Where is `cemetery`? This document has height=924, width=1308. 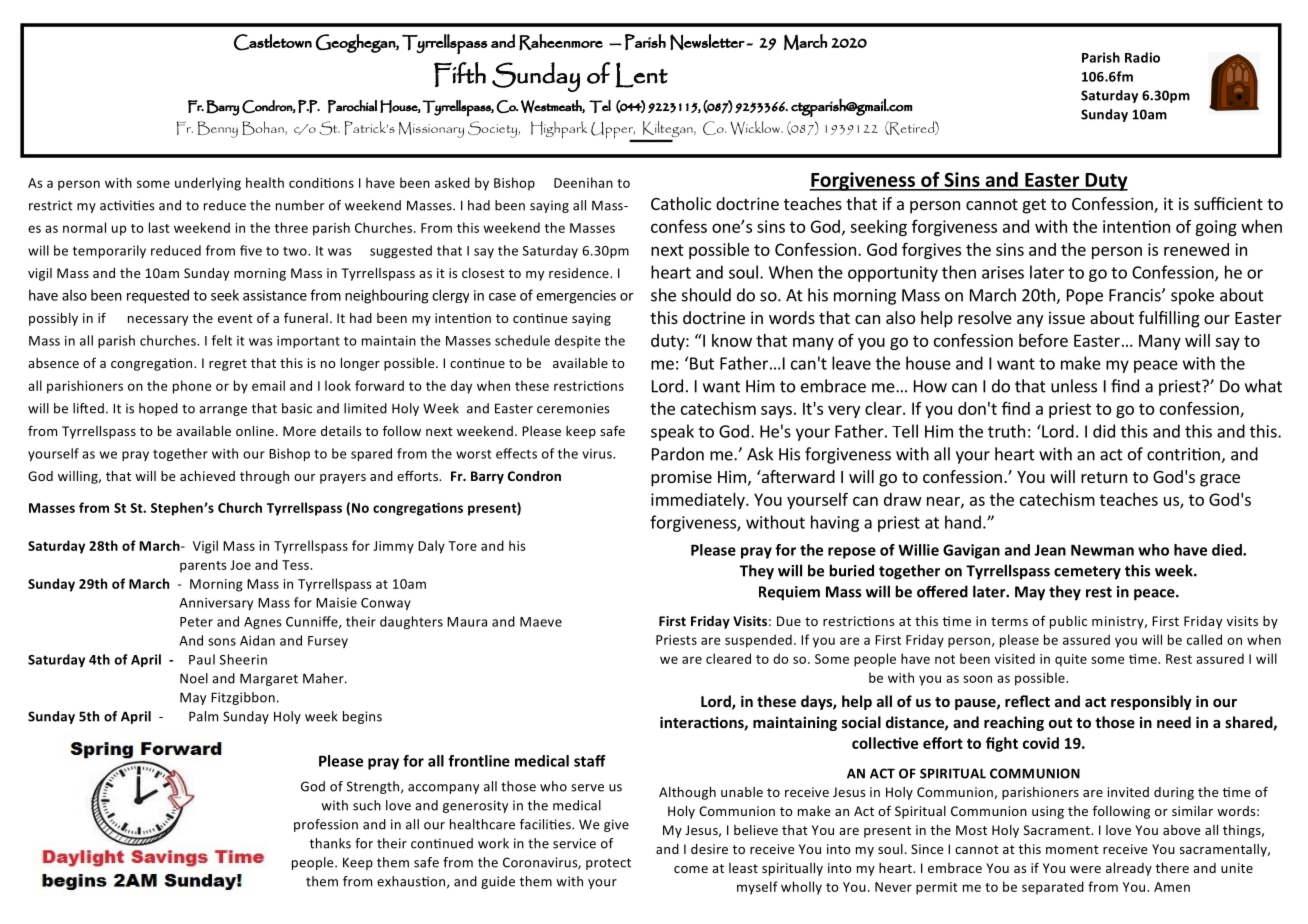 cemetery is located at coordinates (1087, 573).
